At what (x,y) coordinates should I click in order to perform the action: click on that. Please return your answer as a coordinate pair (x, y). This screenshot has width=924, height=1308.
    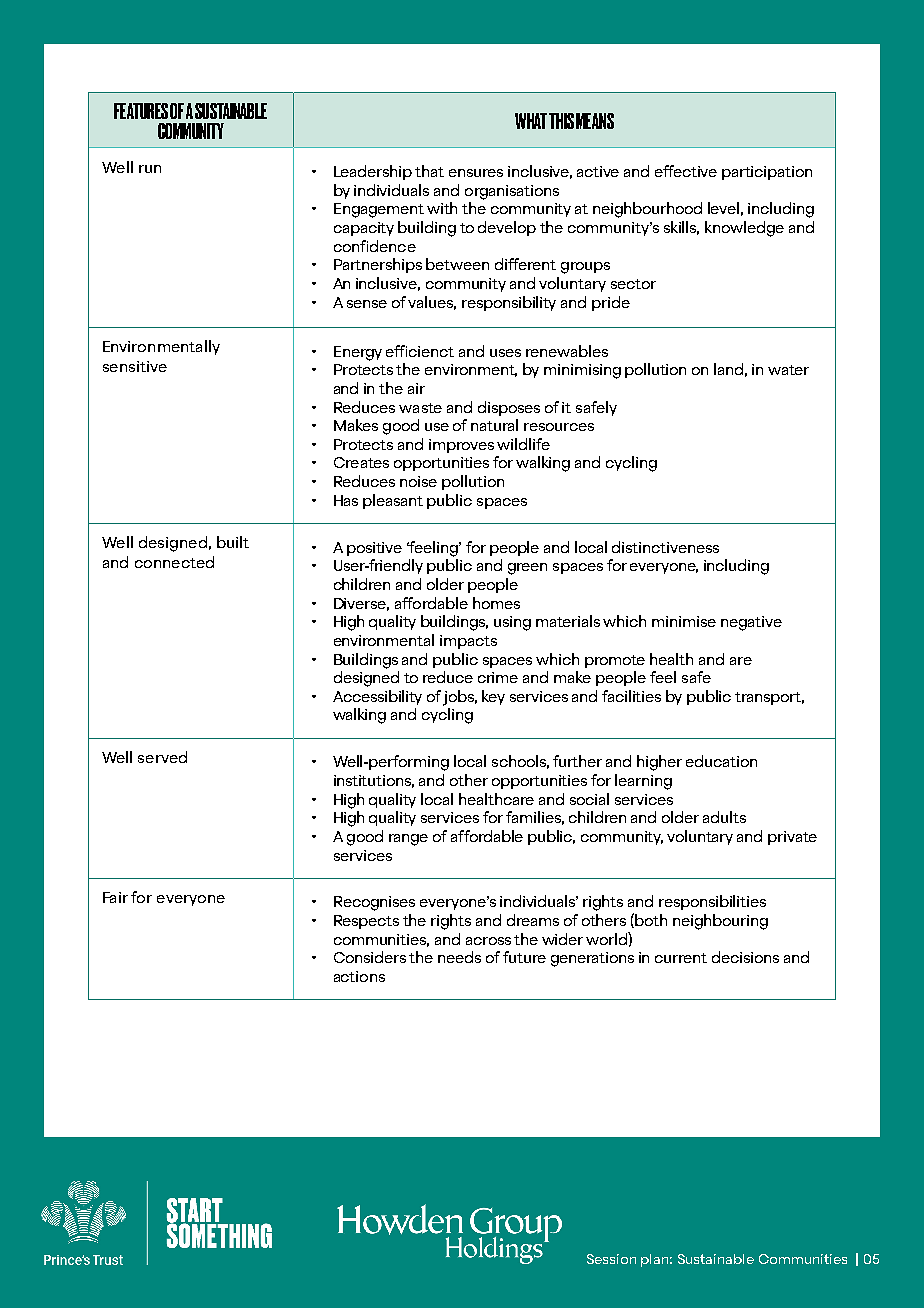
    Looking at the image, I should click on (429, 171).
